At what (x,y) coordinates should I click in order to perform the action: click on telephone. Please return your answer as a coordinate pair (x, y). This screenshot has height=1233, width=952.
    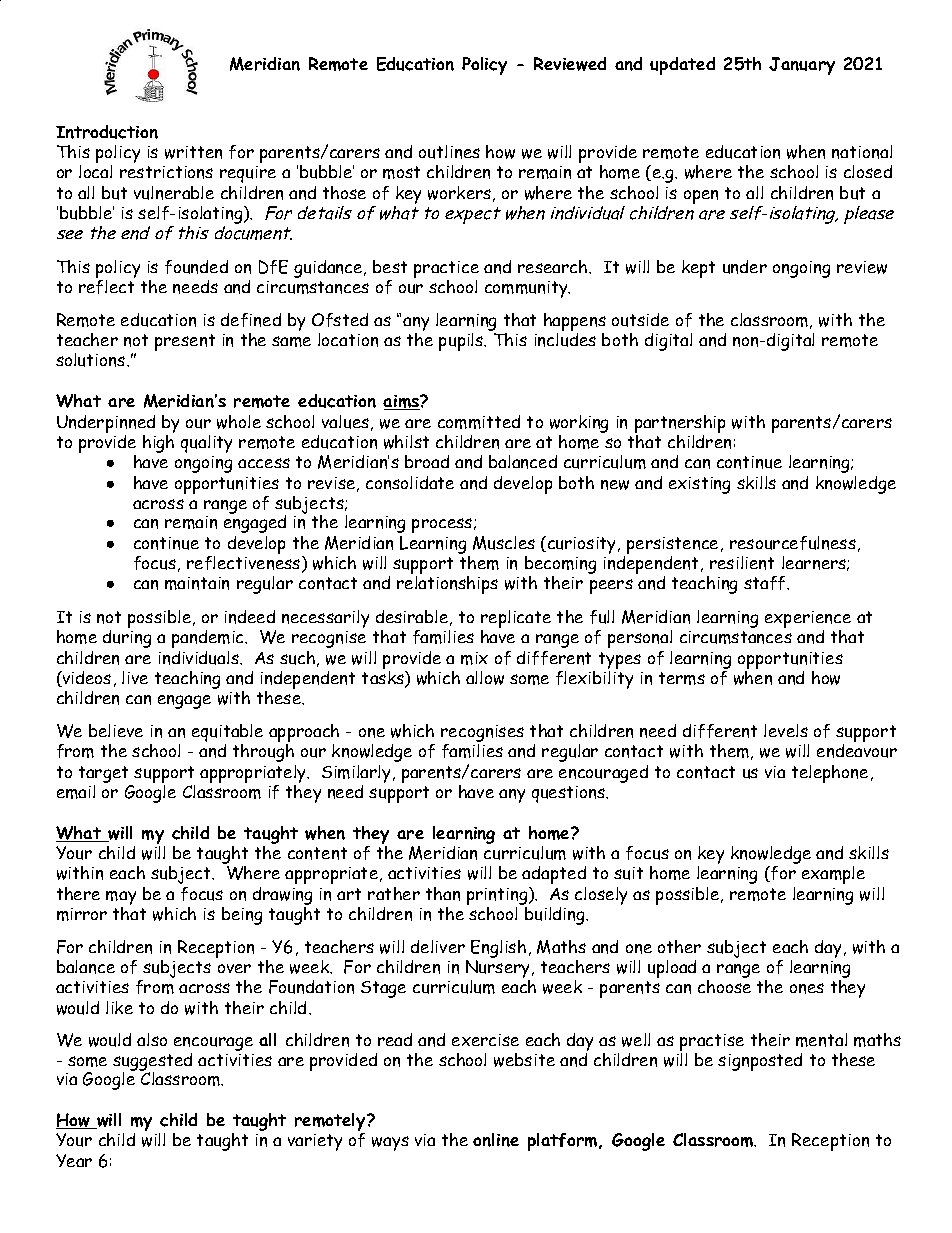
    Looking at the image, I should click on (830, 774).
